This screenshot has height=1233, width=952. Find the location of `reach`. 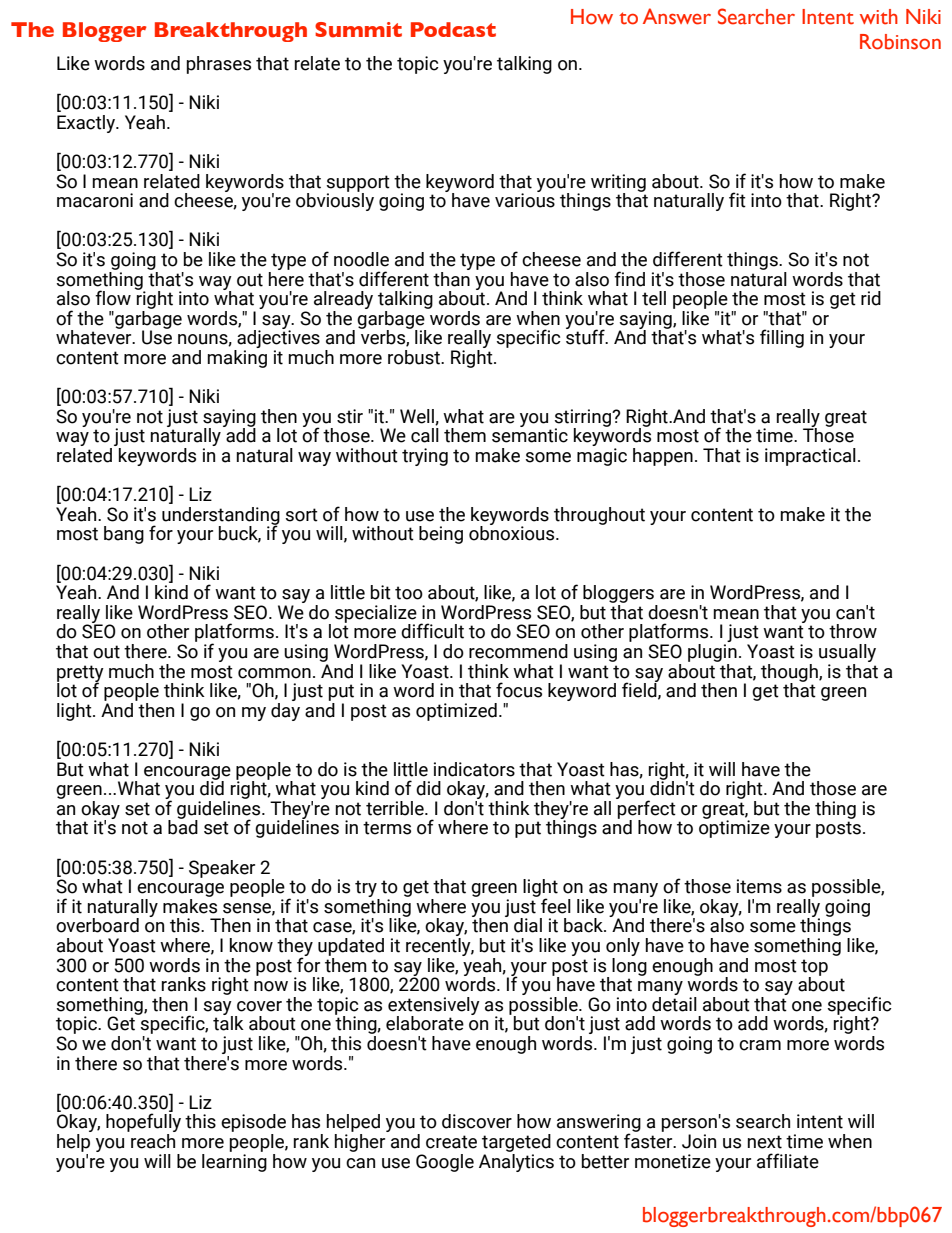

reach is located at coordinates (152, 1140).
